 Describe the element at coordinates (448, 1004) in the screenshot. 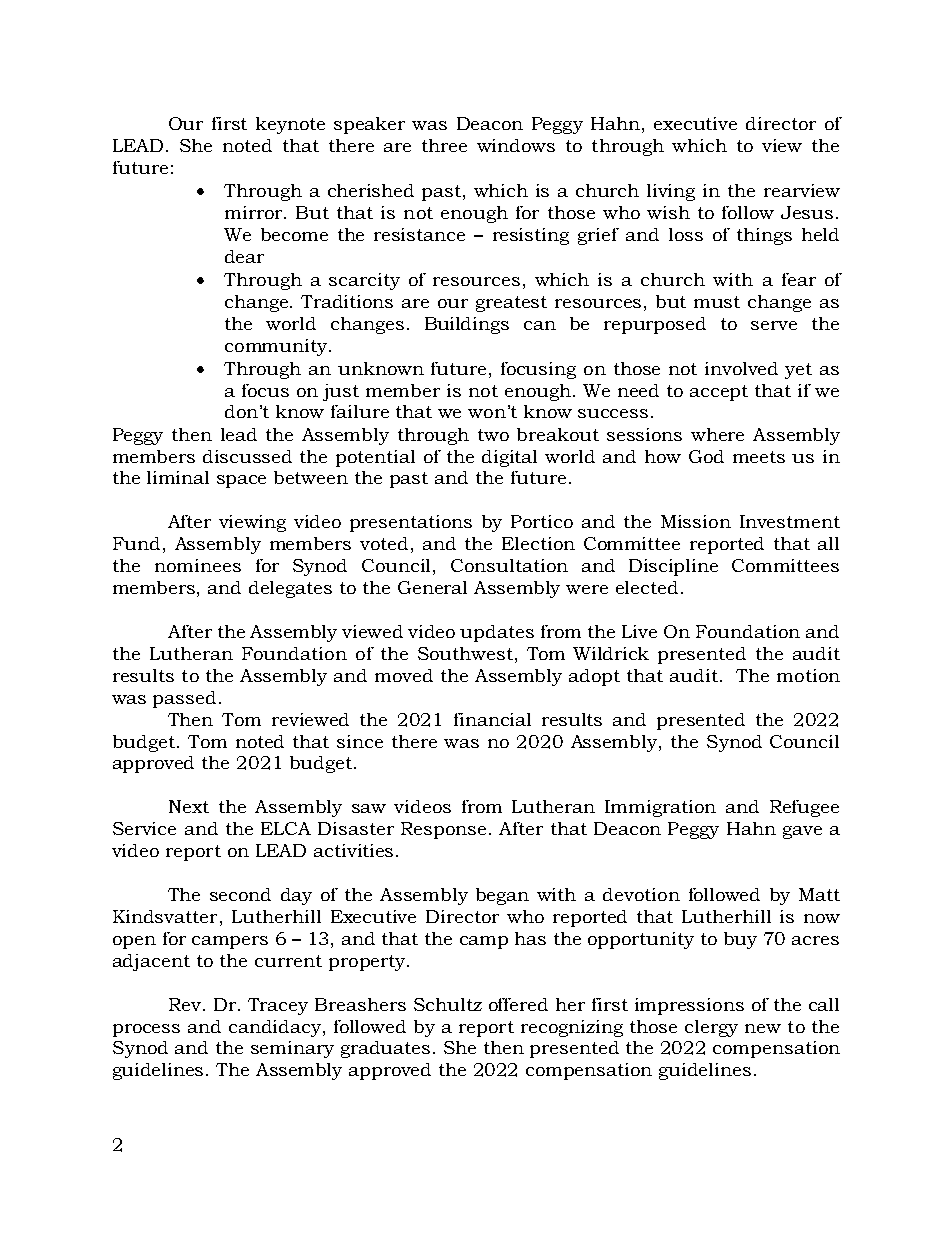

I see `Schultz` at that location.
